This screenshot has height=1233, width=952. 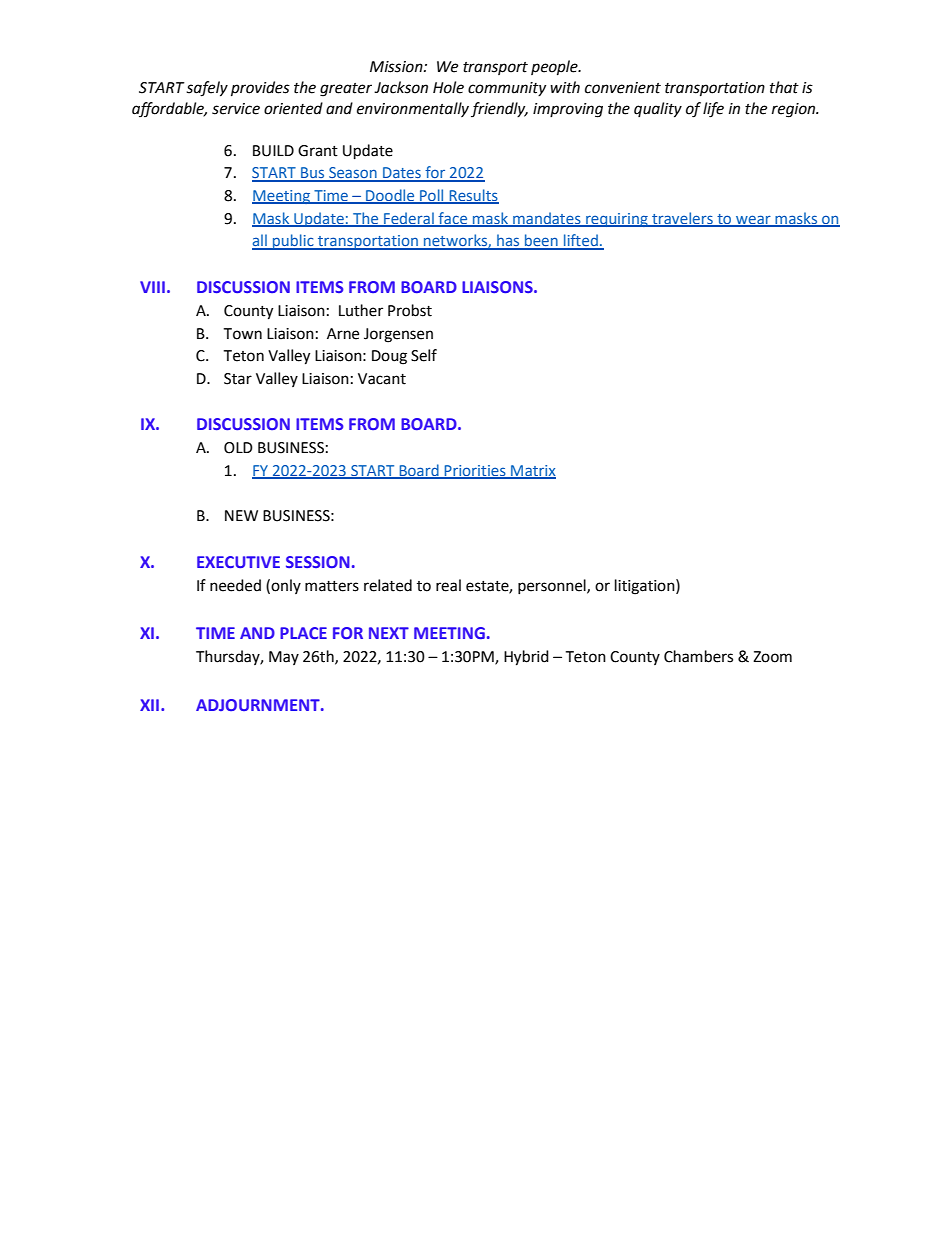 What do you see at coordinates (448, 87) in the screenshot?
I see `Hole` at bounding box center [448, 87].
